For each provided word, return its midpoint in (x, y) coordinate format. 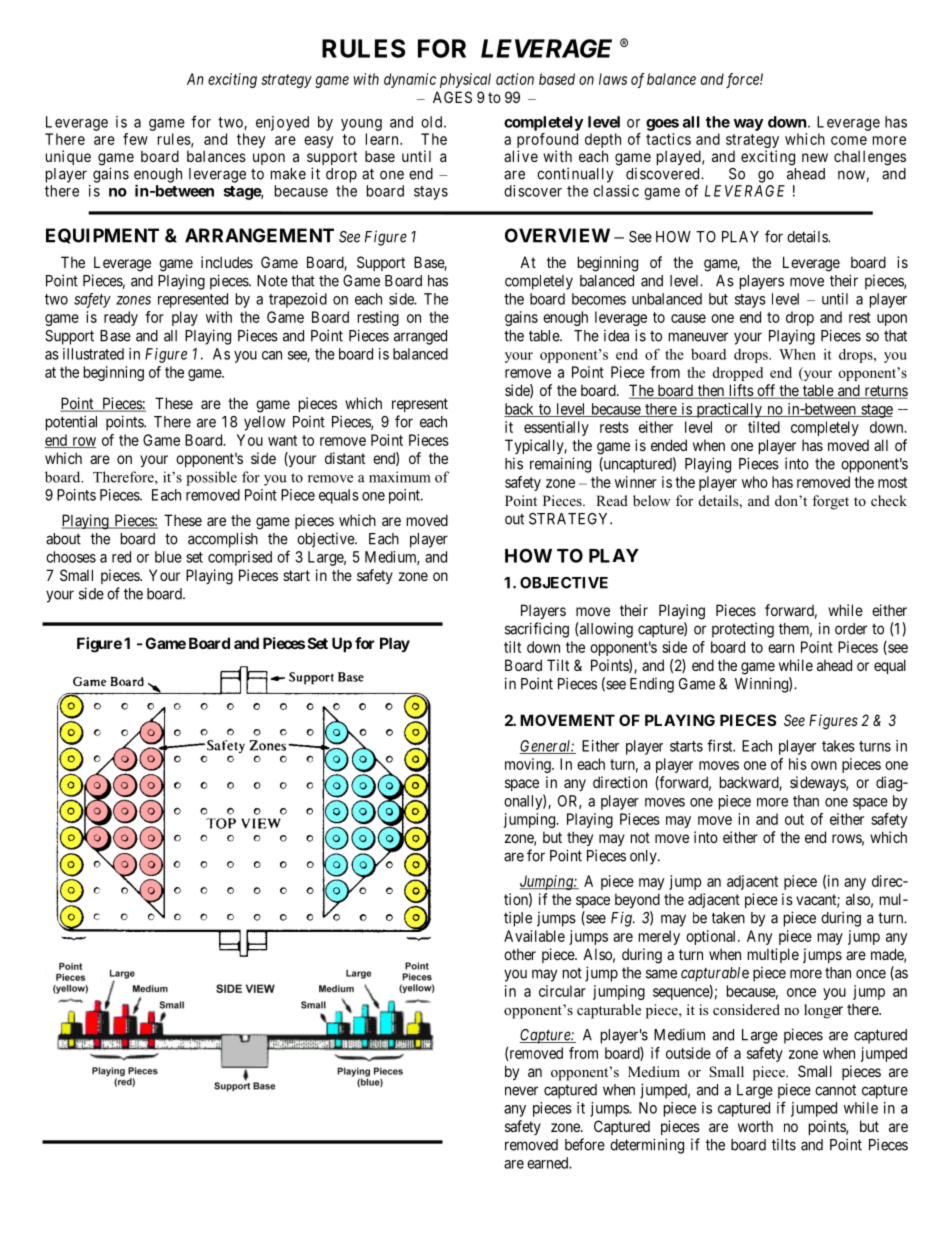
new (815, 157)
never (521, 1091)
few (135, 139)
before (585, 1144)
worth (755, 1126)
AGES (452, 97)
